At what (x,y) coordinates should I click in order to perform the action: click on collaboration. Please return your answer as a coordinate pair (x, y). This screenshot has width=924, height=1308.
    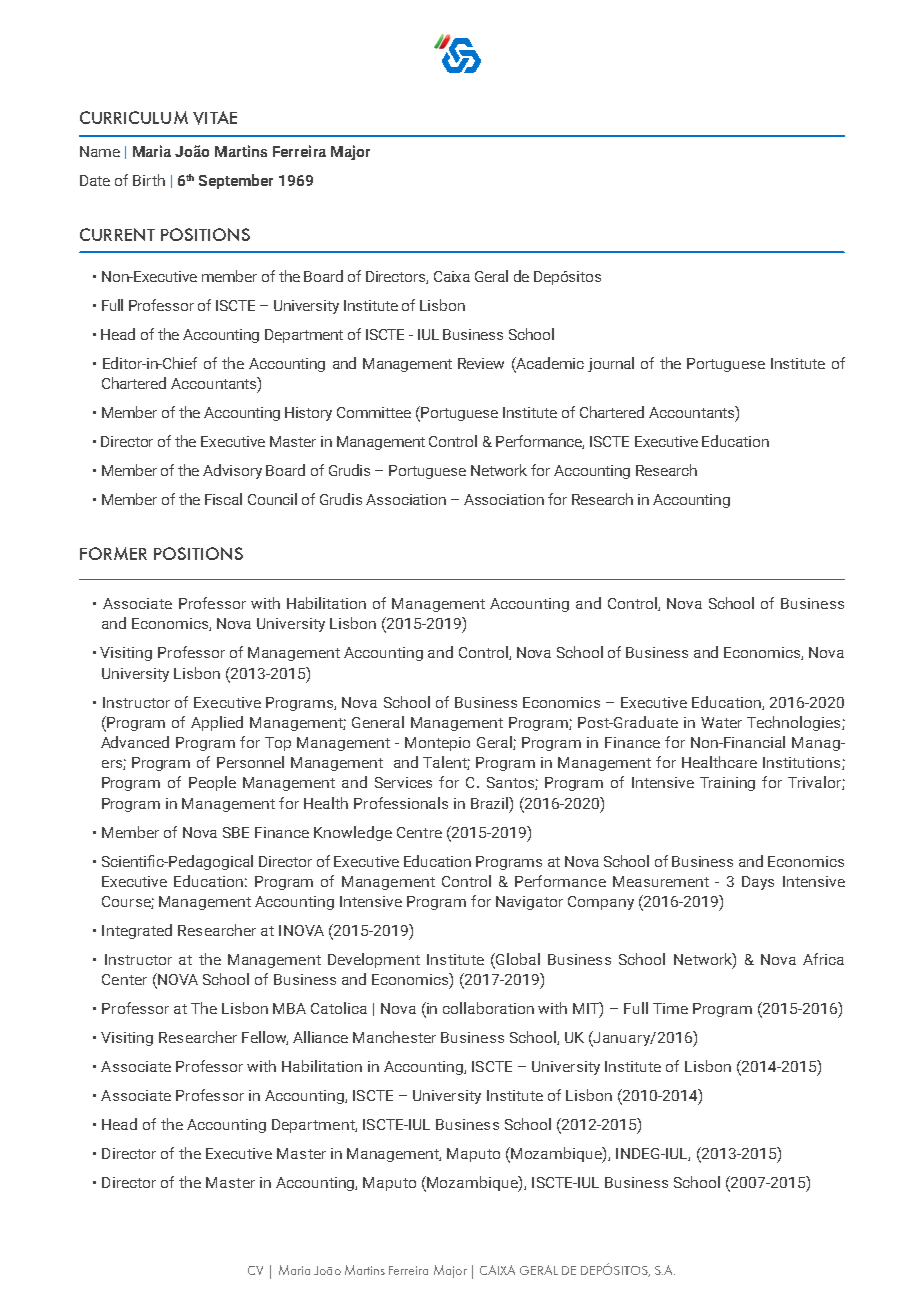
    Looking at the image, I should click on (488, 1008).
